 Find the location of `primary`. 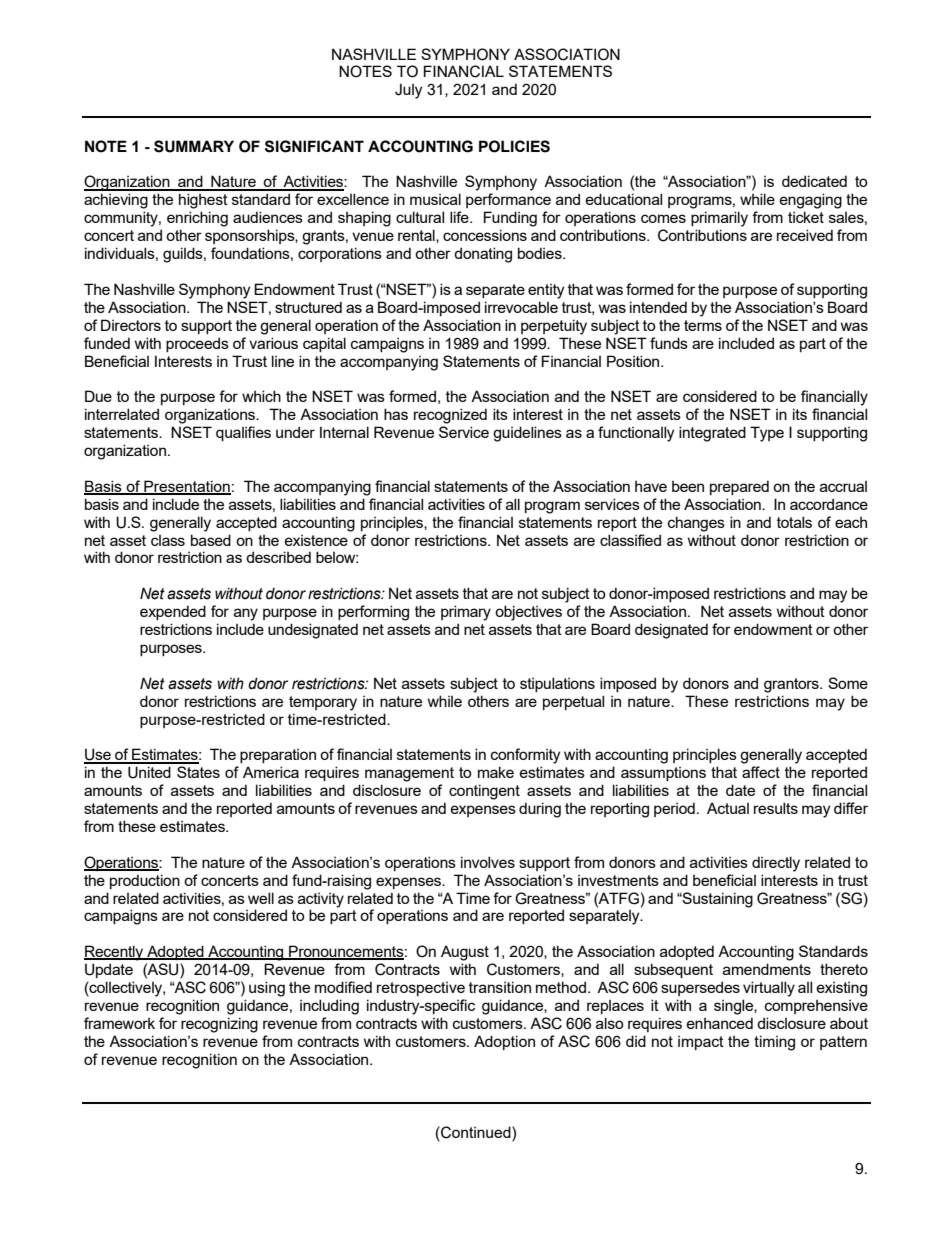

primary is located at coordinates (466, 613).
